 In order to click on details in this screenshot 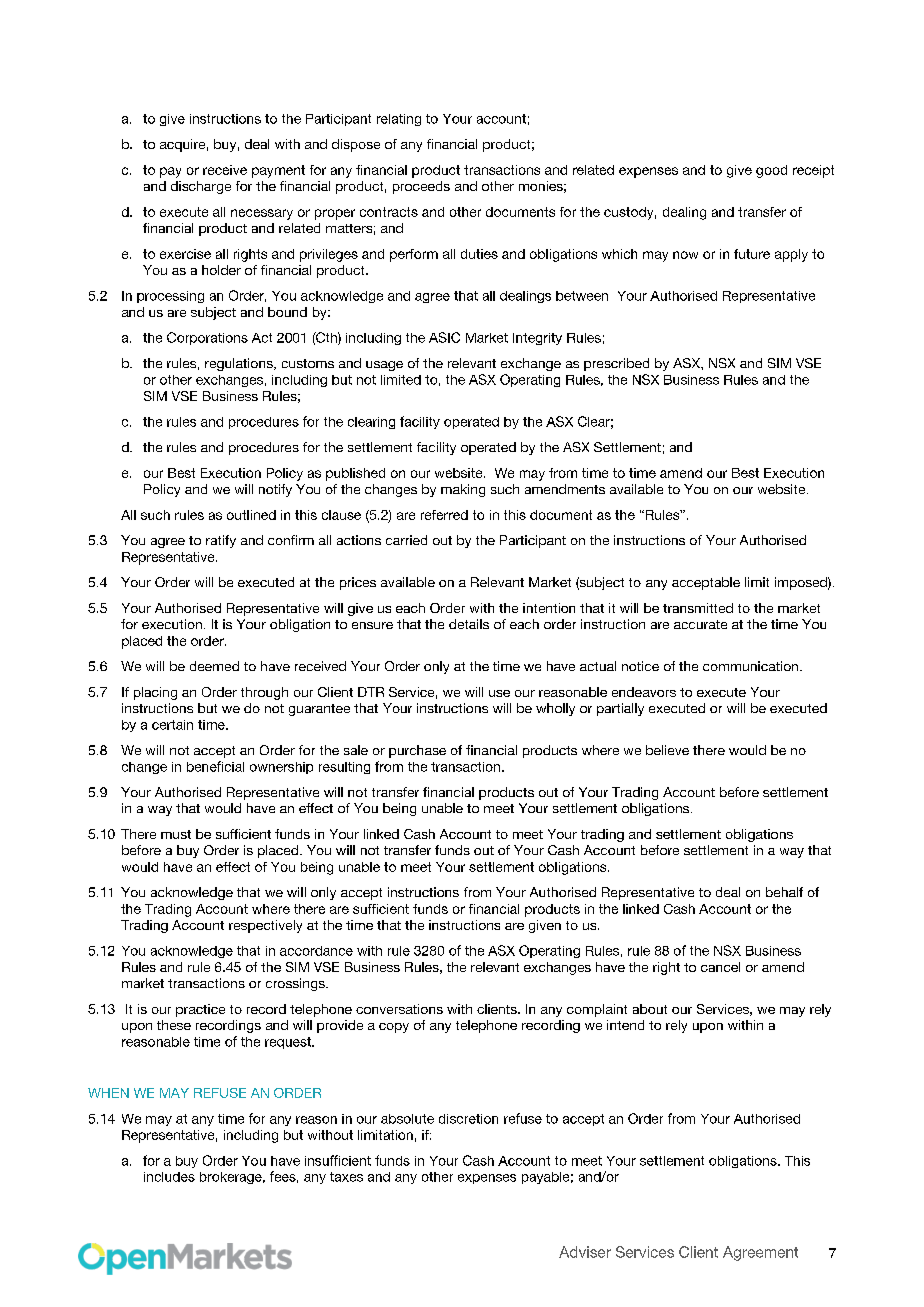, I will do `click(469, 624)`.
